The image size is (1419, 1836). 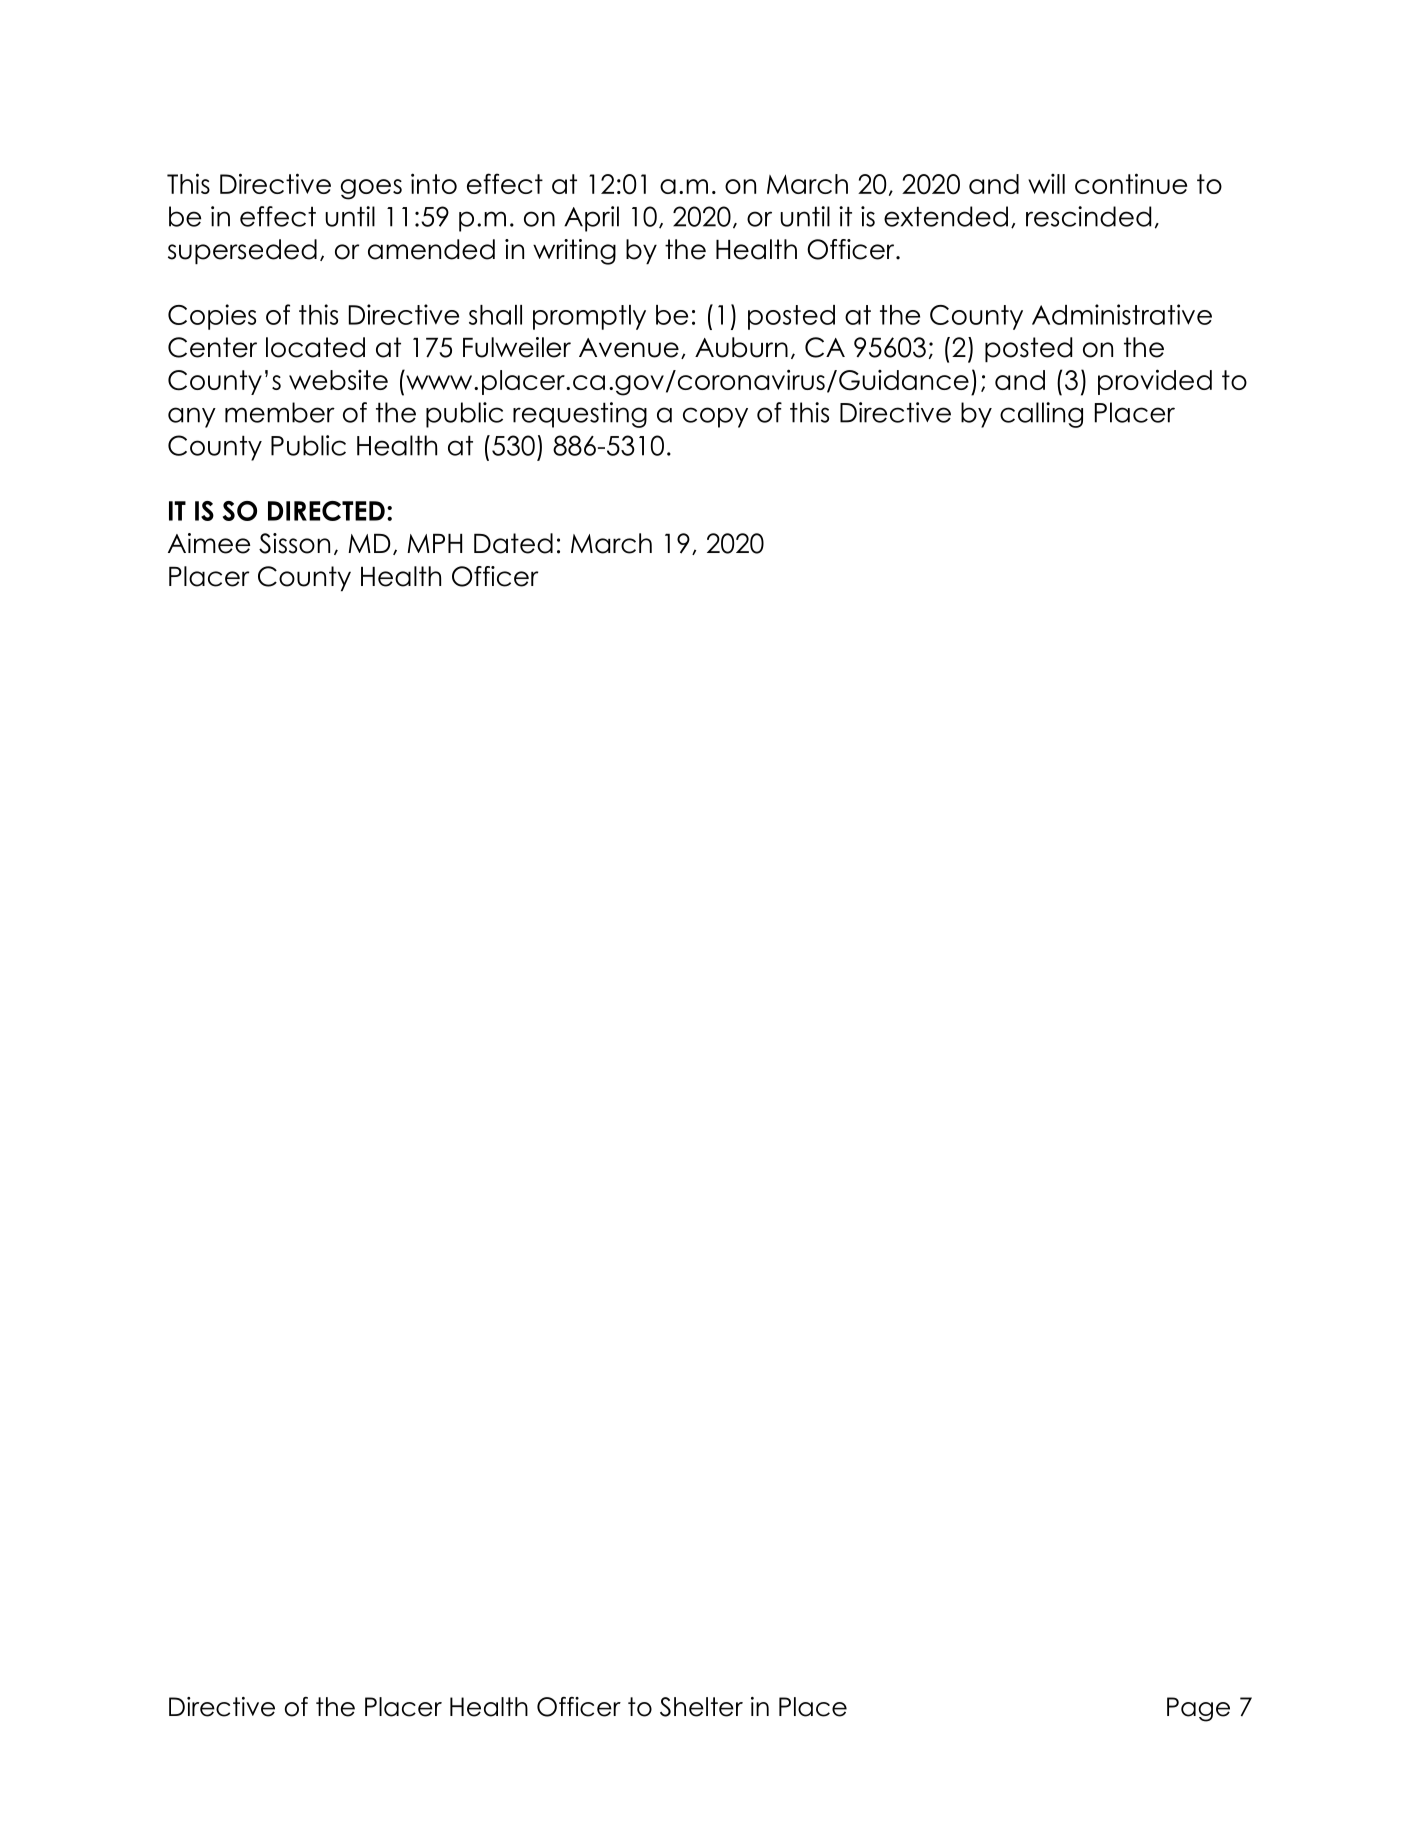 I want to click on Shelter, so click(x=701, y=1707).
